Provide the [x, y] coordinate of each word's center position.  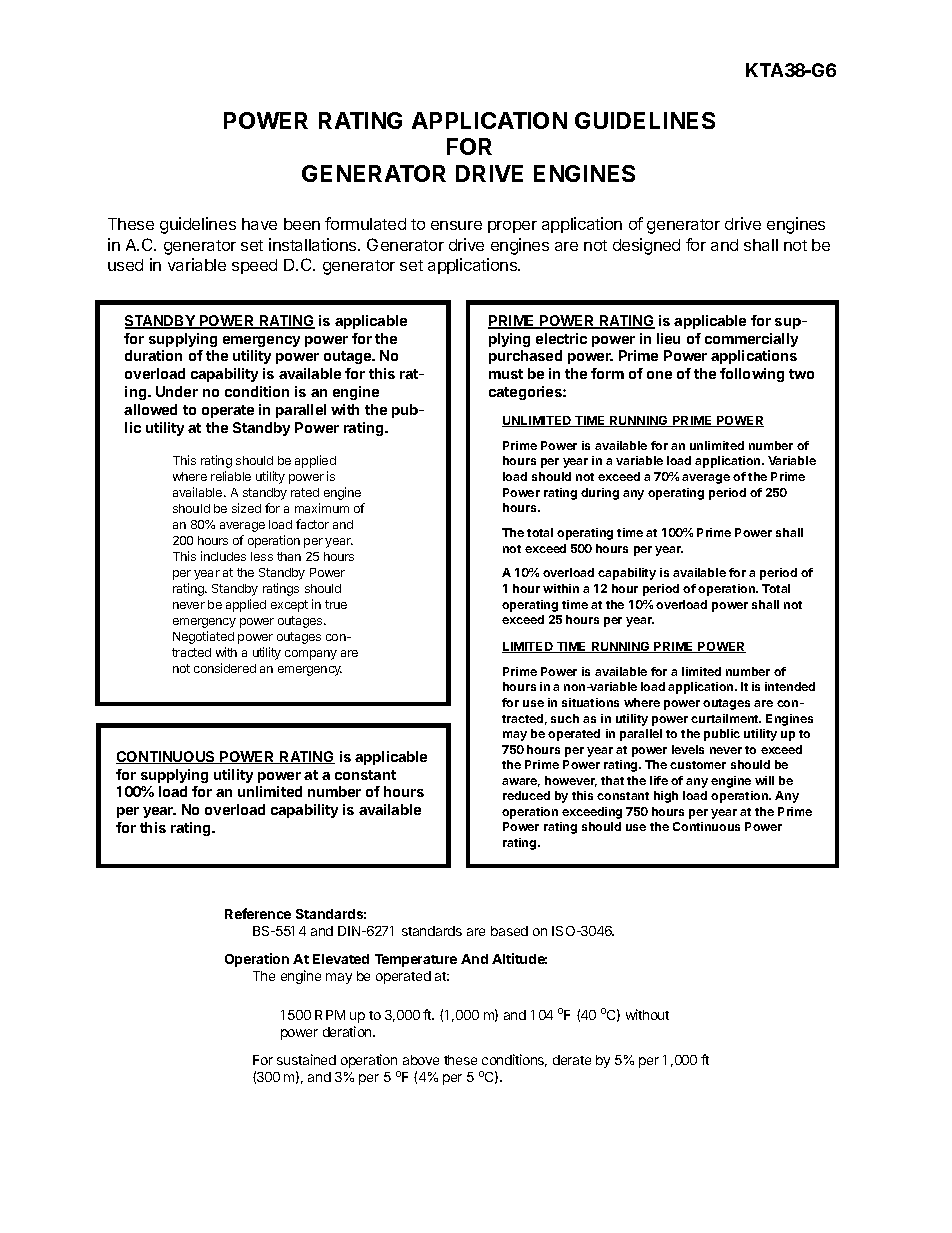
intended [790, 686]
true [336, 604]
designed [646, 246]
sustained [306, 1059]
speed [254, 266]
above [421, 1060]
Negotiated [203, 637]
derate [572, 1060]
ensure [456, 225]
